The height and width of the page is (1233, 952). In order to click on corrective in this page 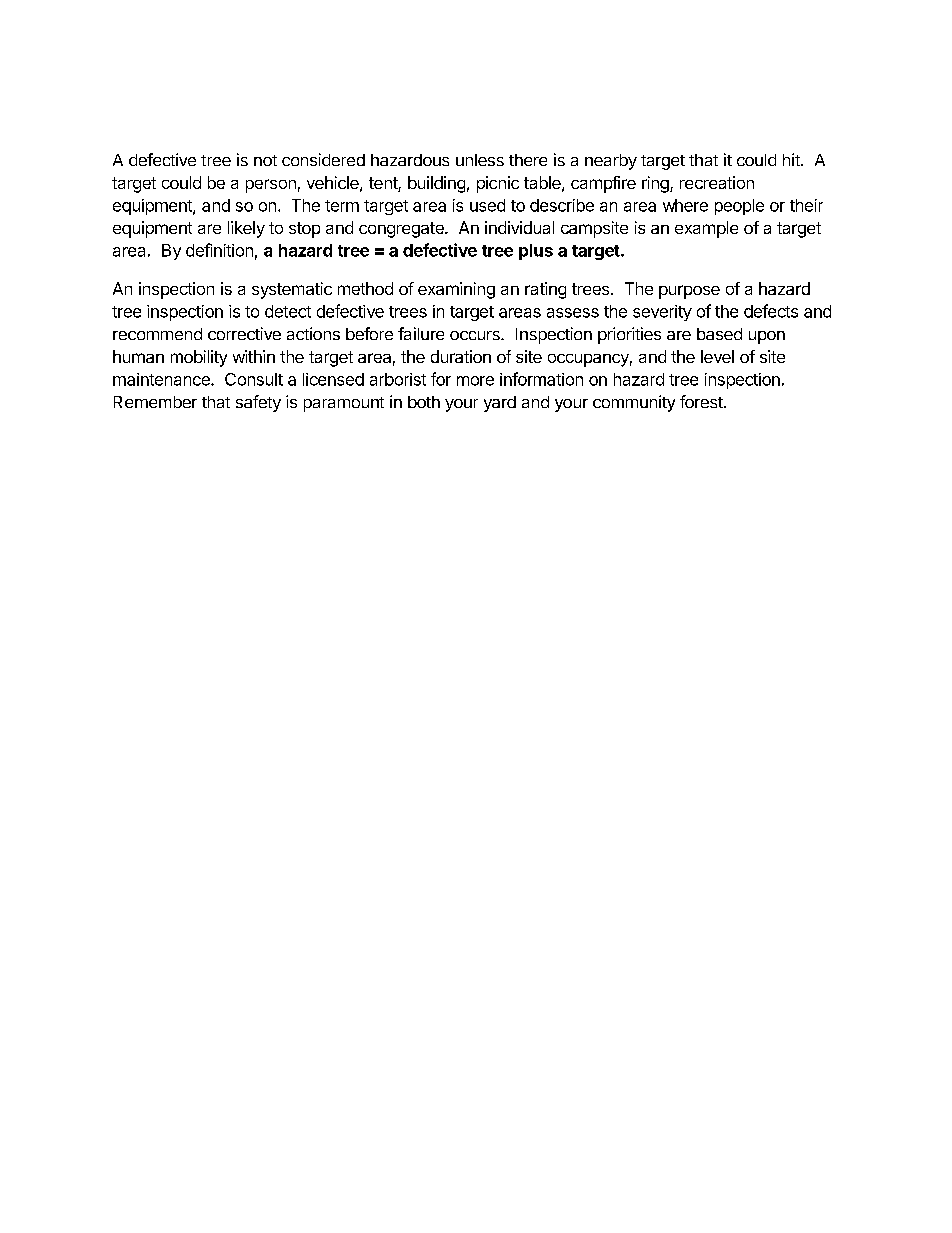, I will do `click(244, 333)`.
